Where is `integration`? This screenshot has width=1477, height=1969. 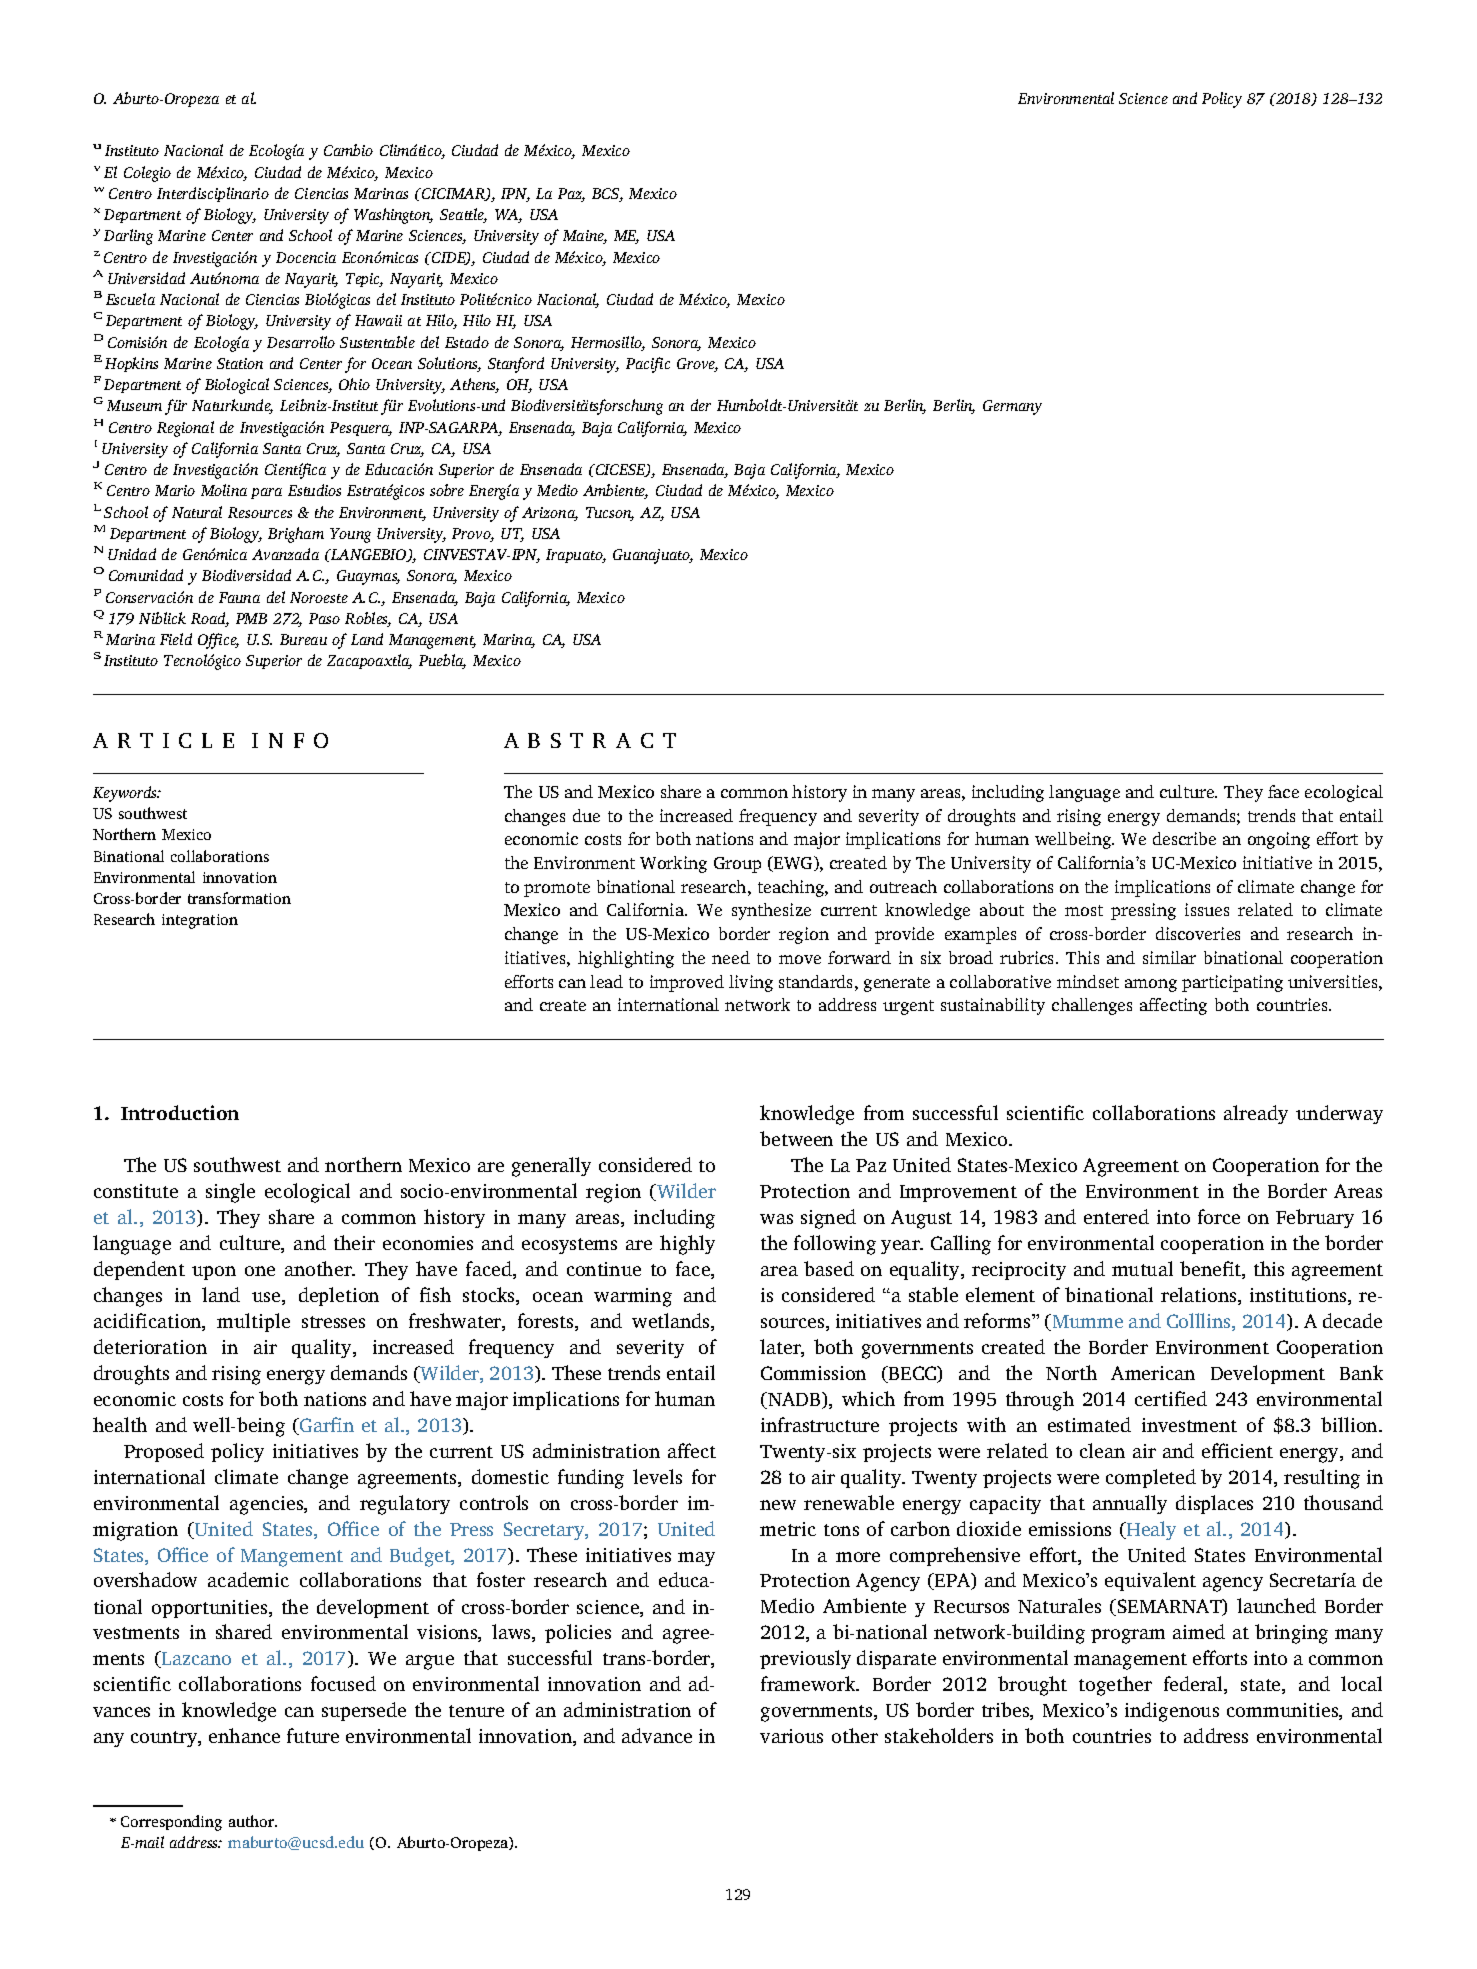 integration is located at coordinates (200, 921).
